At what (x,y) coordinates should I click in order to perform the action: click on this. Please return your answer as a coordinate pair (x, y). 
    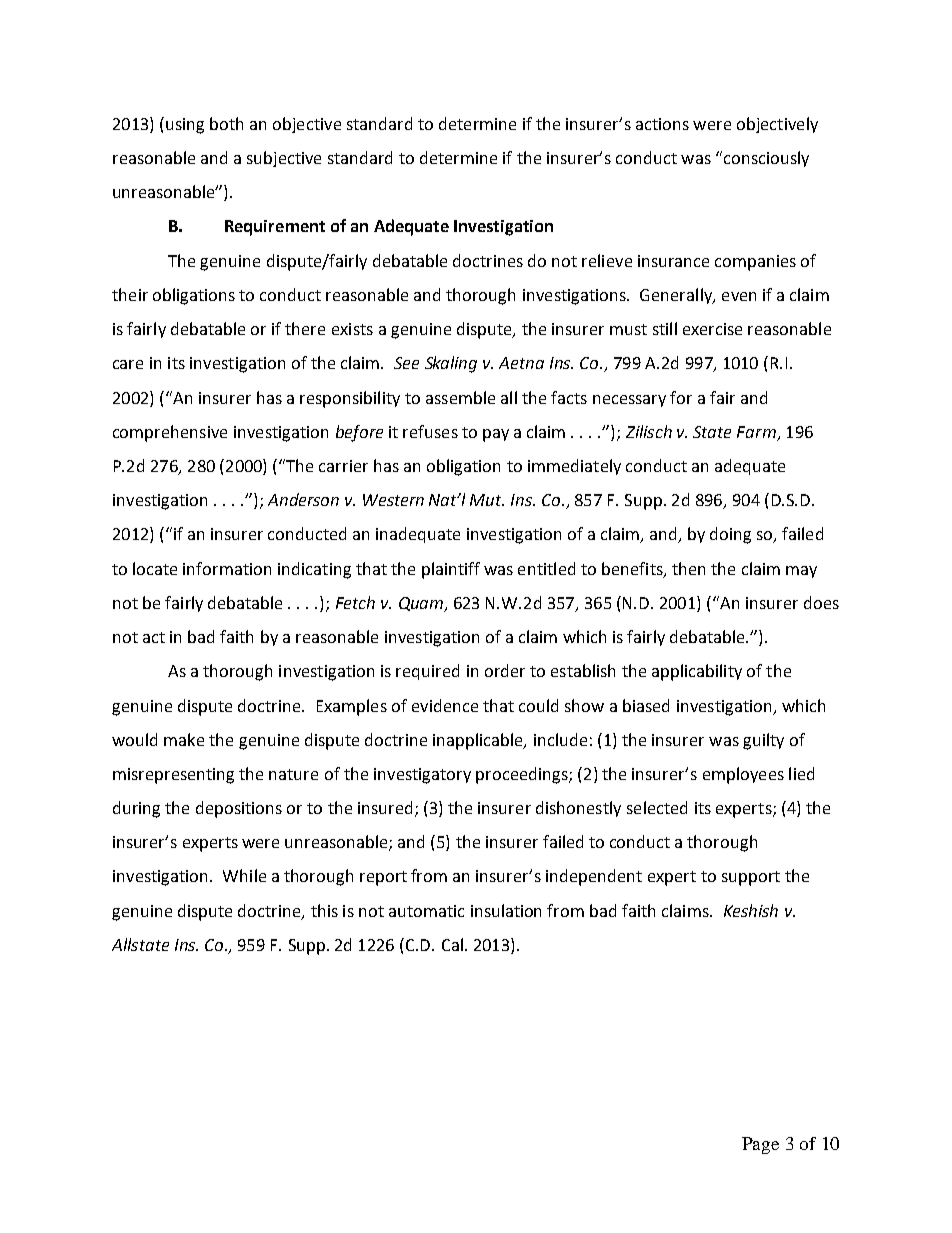
    Looking at the image, I should click on (324, 910).
